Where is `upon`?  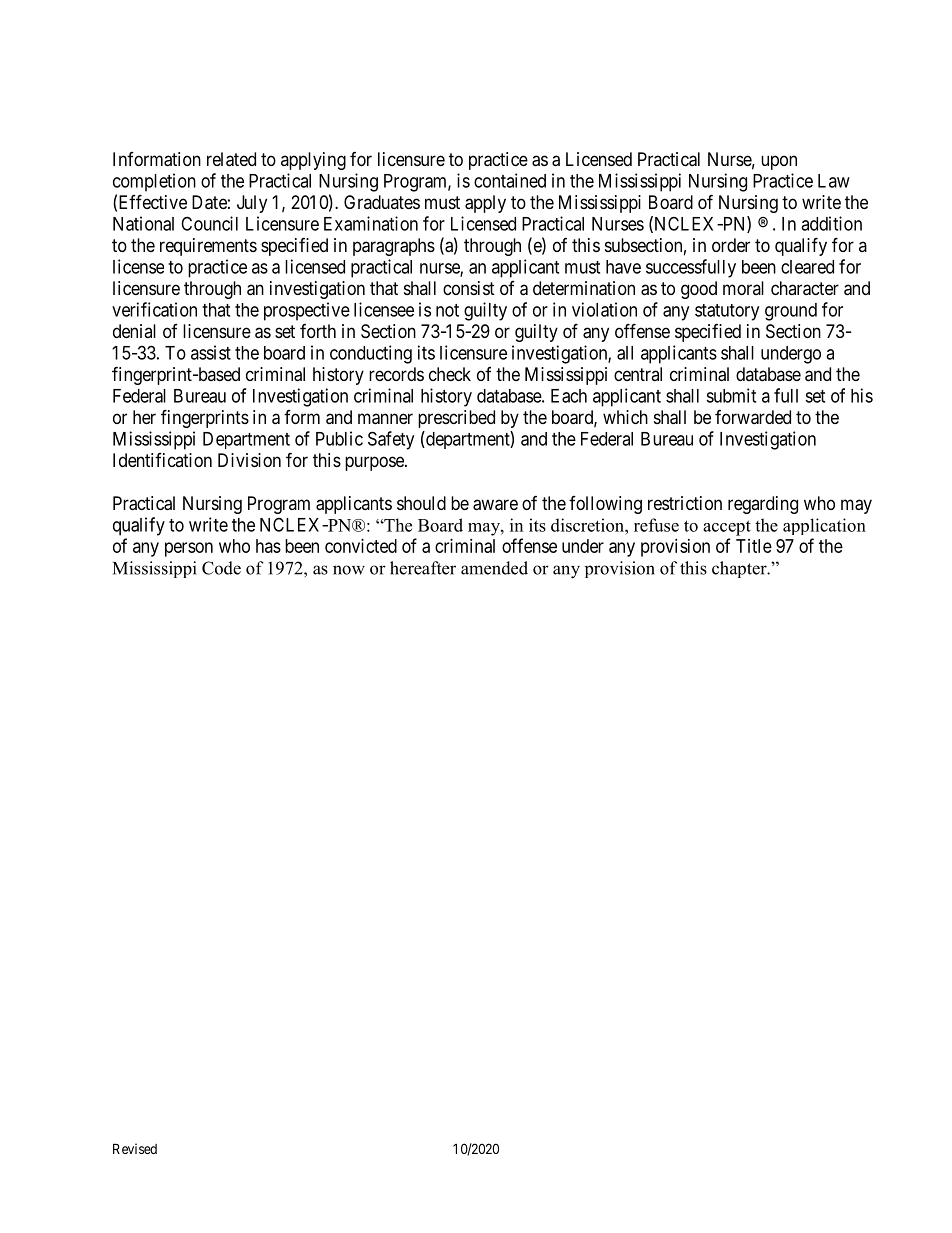
upon is located at coordinates (779, 162).
